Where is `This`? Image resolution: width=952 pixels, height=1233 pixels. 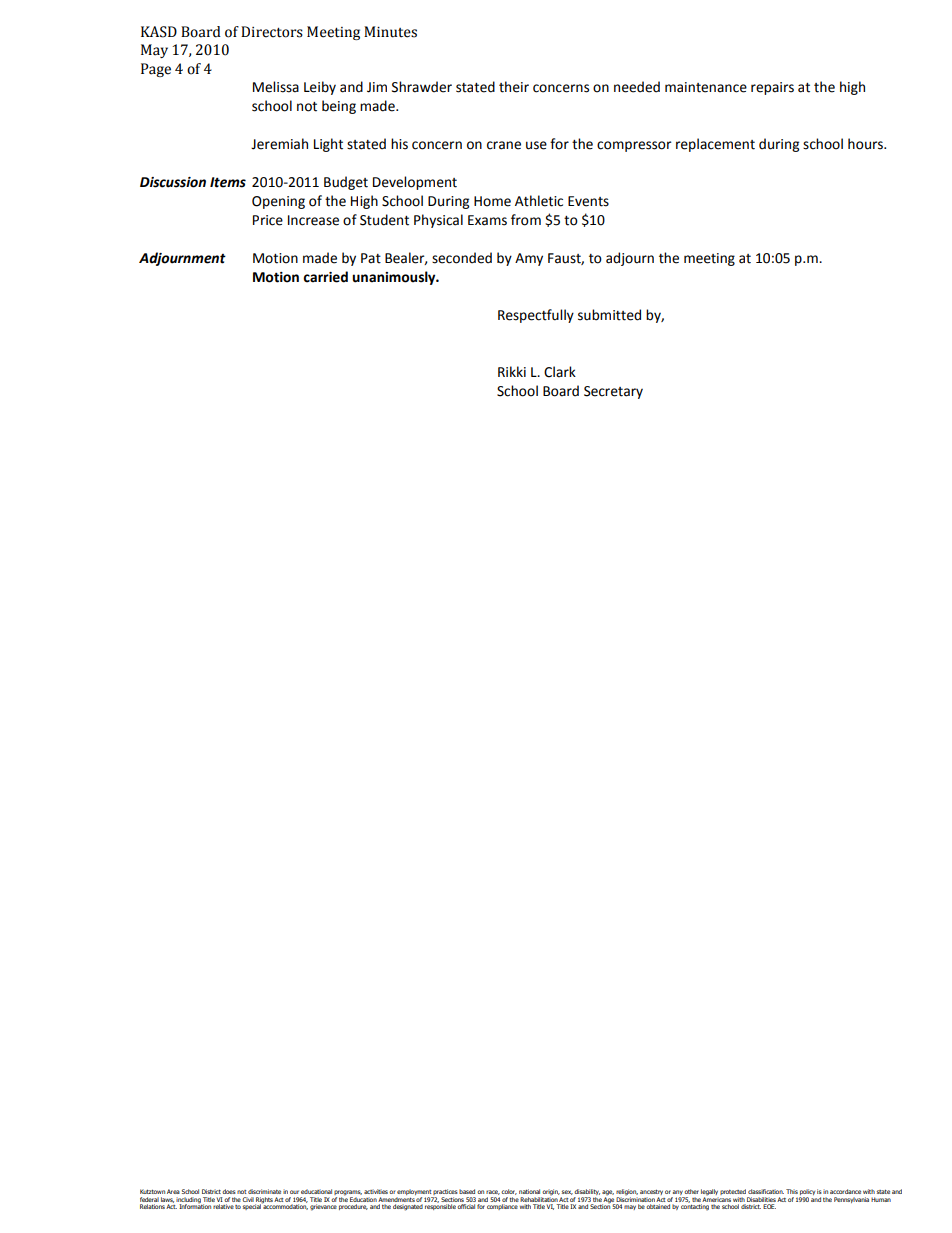
This is located at coordinates (792, 1191).
